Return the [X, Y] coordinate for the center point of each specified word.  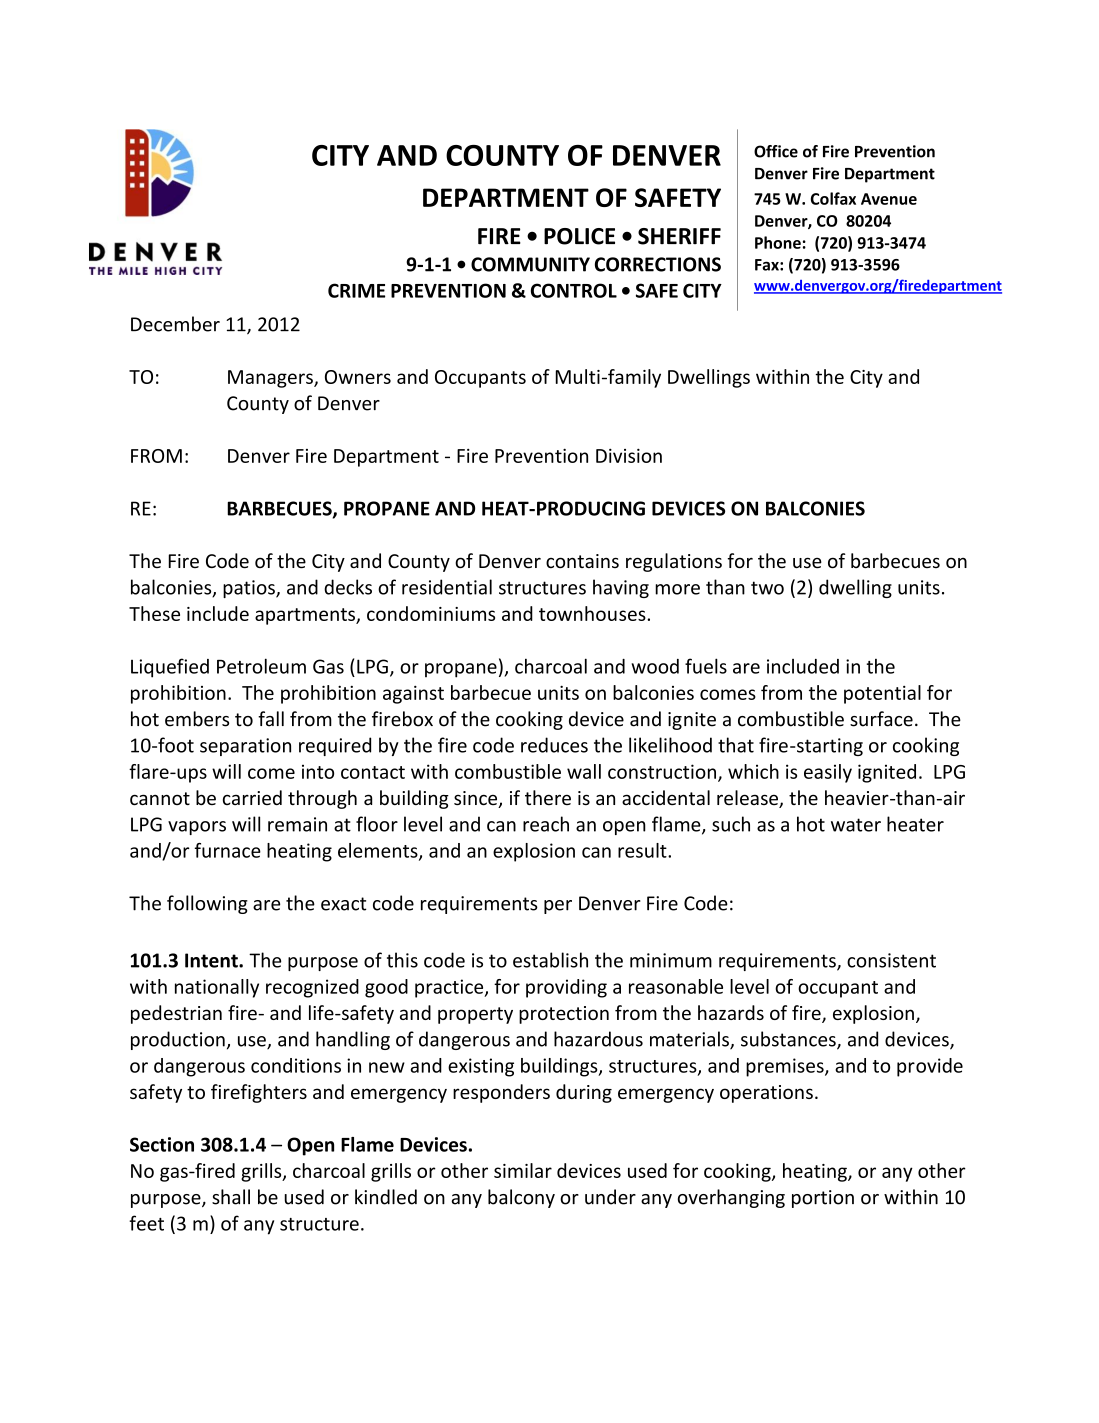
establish [550, 960]
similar [523, 1170]
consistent [891, 960]
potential [882, 694]
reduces [554, 745]
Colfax [833, 198]
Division [629, 455]
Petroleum [261, 666]
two [767, 588]
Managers [271, 379]
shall [231, 1197]
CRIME [356, 290]
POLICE [579, 236]
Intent [212, 960]
